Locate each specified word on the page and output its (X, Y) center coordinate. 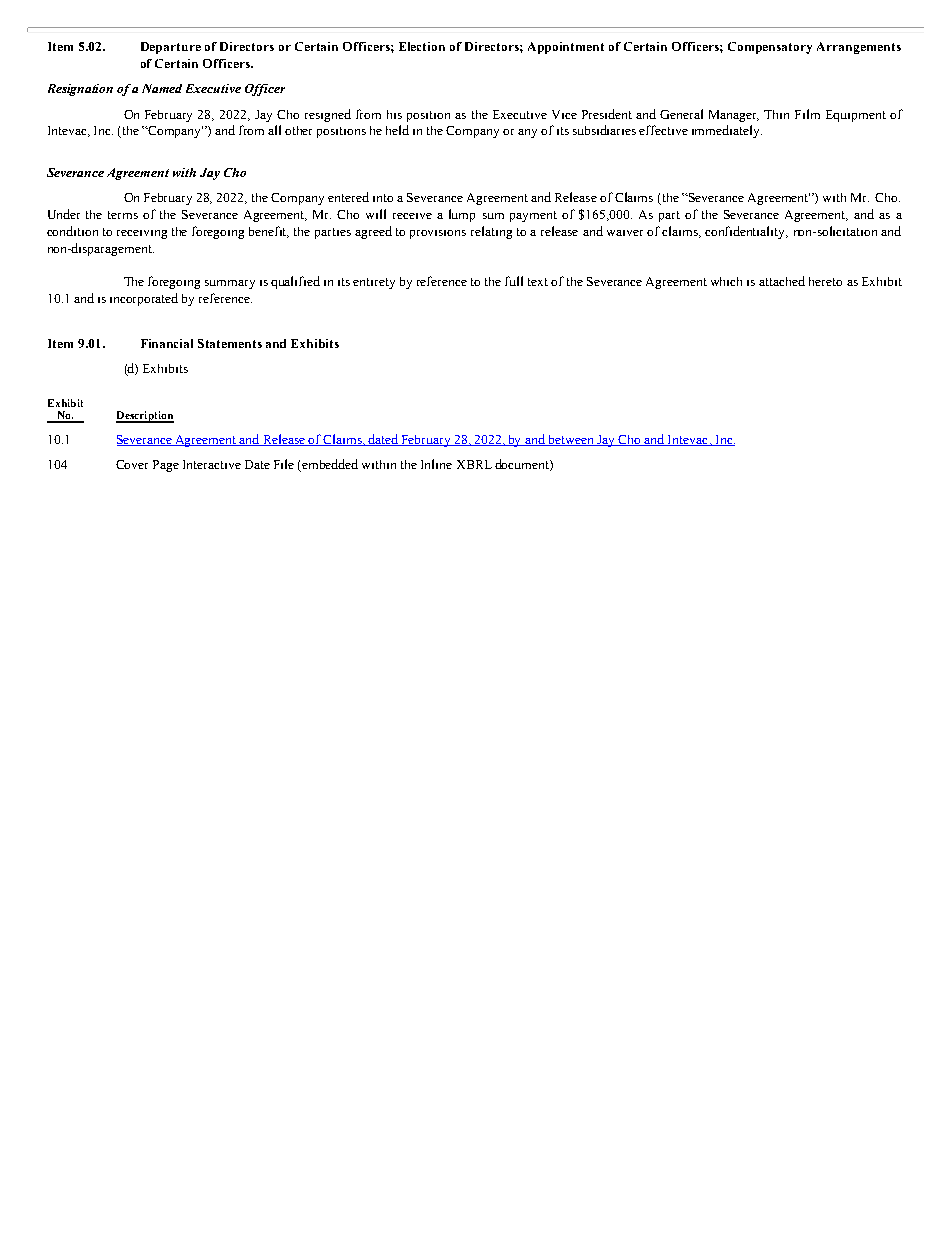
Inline (436, 464)
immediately (727, 131)
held (397, 130)
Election (422, 46)
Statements (230, 343)
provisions (438, 234)
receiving (142, 234)
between (572, 440)
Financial (167, 343)
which (726, 281)
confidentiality (746, 232)
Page (166, 466)
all (274, 130)
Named (162, 88)
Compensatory (770, 48)
